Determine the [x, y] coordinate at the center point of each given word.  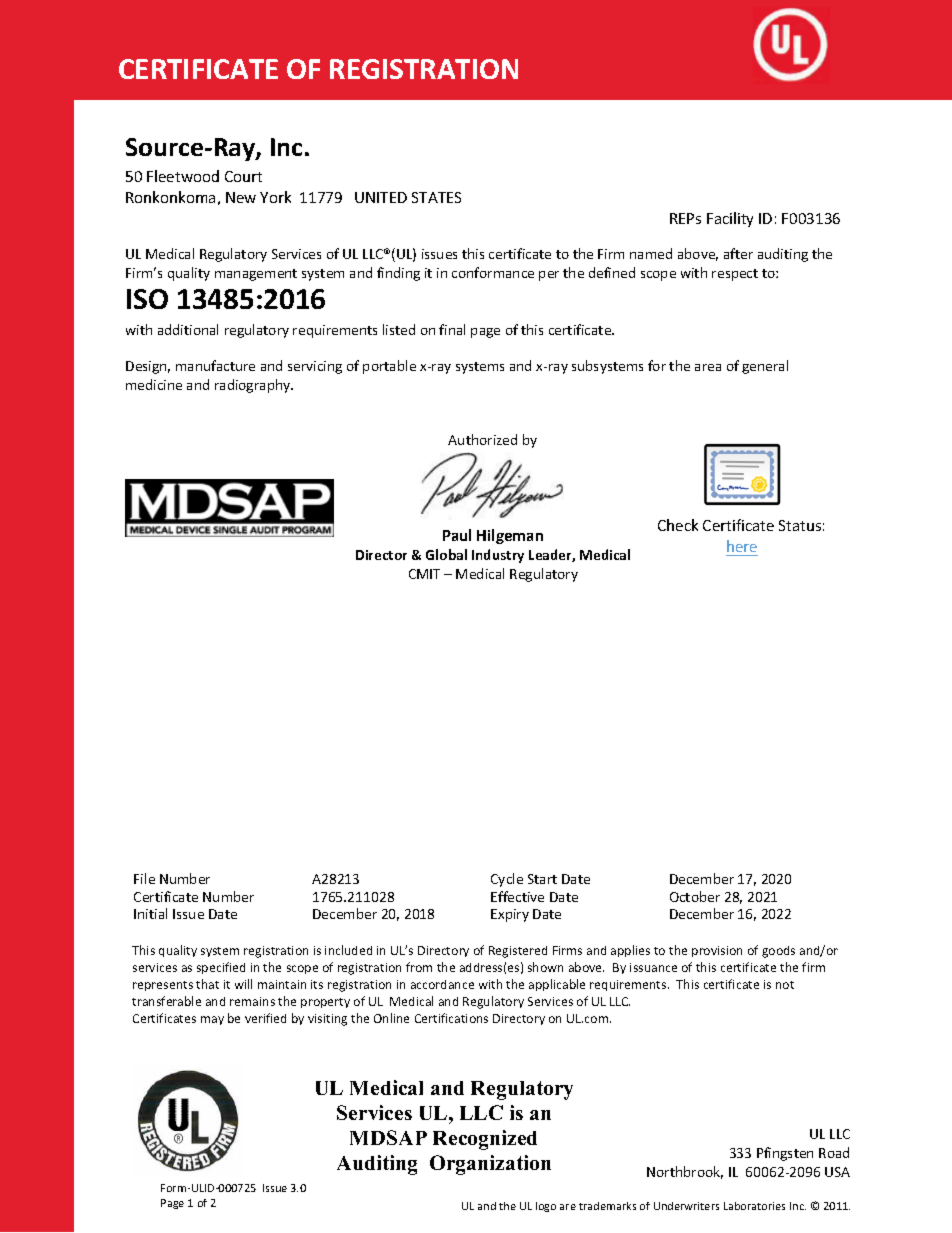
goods [778, 952]
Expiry [510, 915]
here [742, 546]
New [241, 197]
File [144, 878]
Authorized [482, 439]
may [212, 1020]
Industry [498, 556]
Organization [490, 1165]
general [765, 367]
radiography [254, 386]
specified [221, 968]
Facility [730, 219]
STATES [436, 197]
